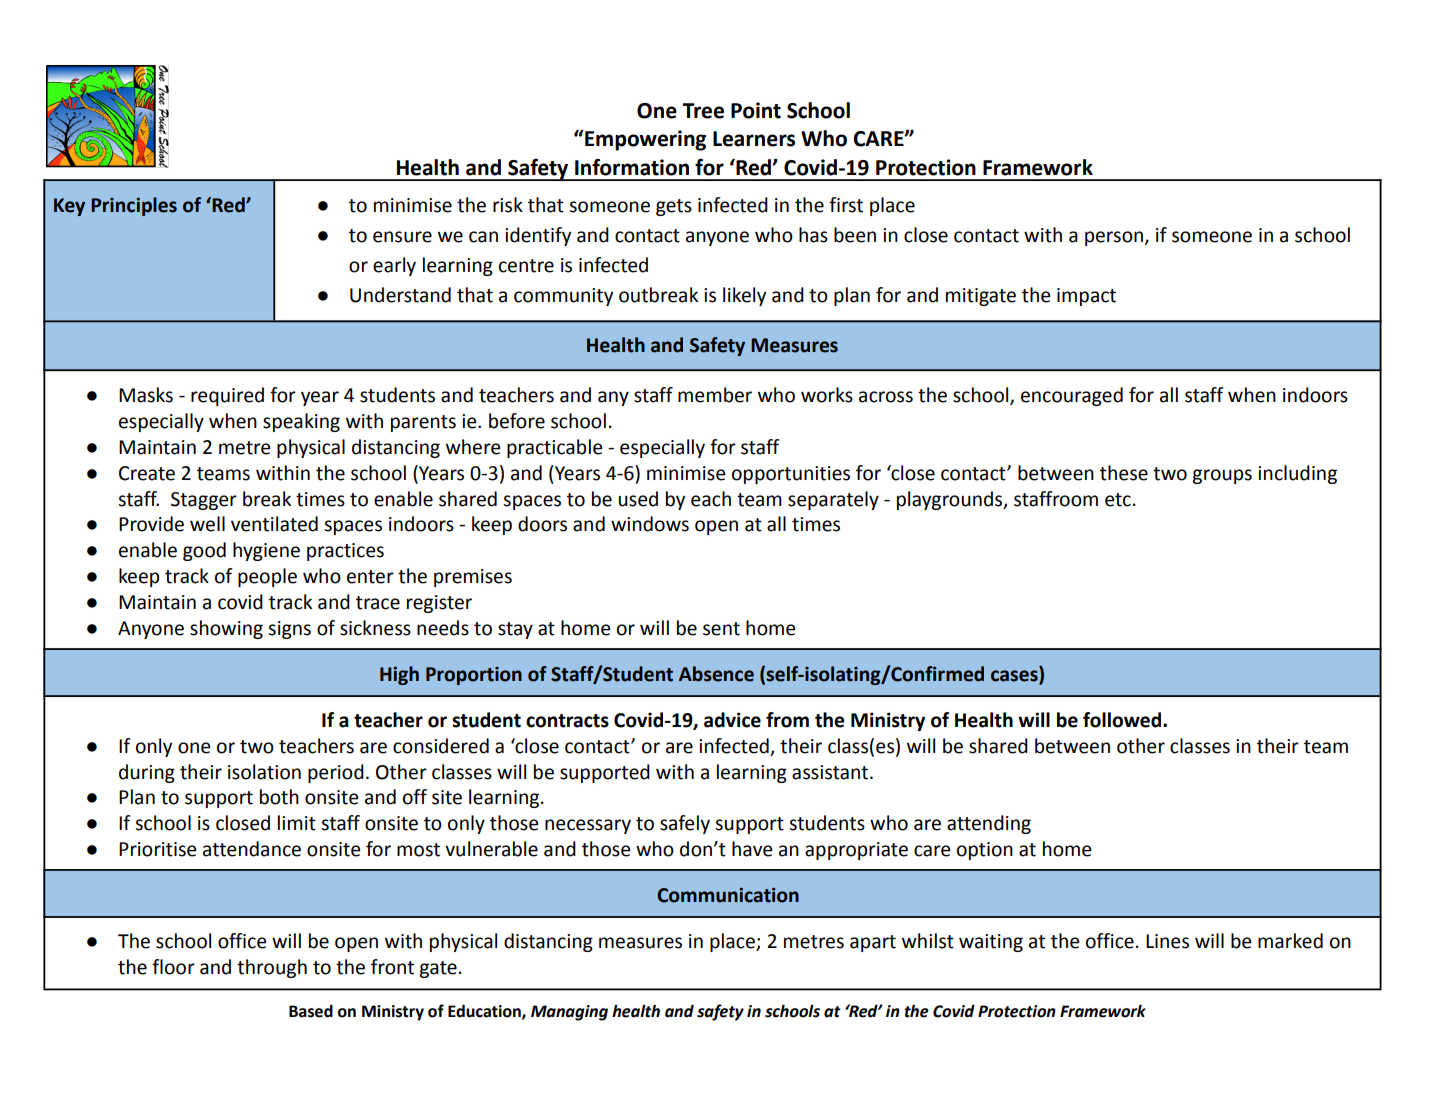 The height and width of the image is (1108, 1434). I want to click on windows, so click(650, 524).
